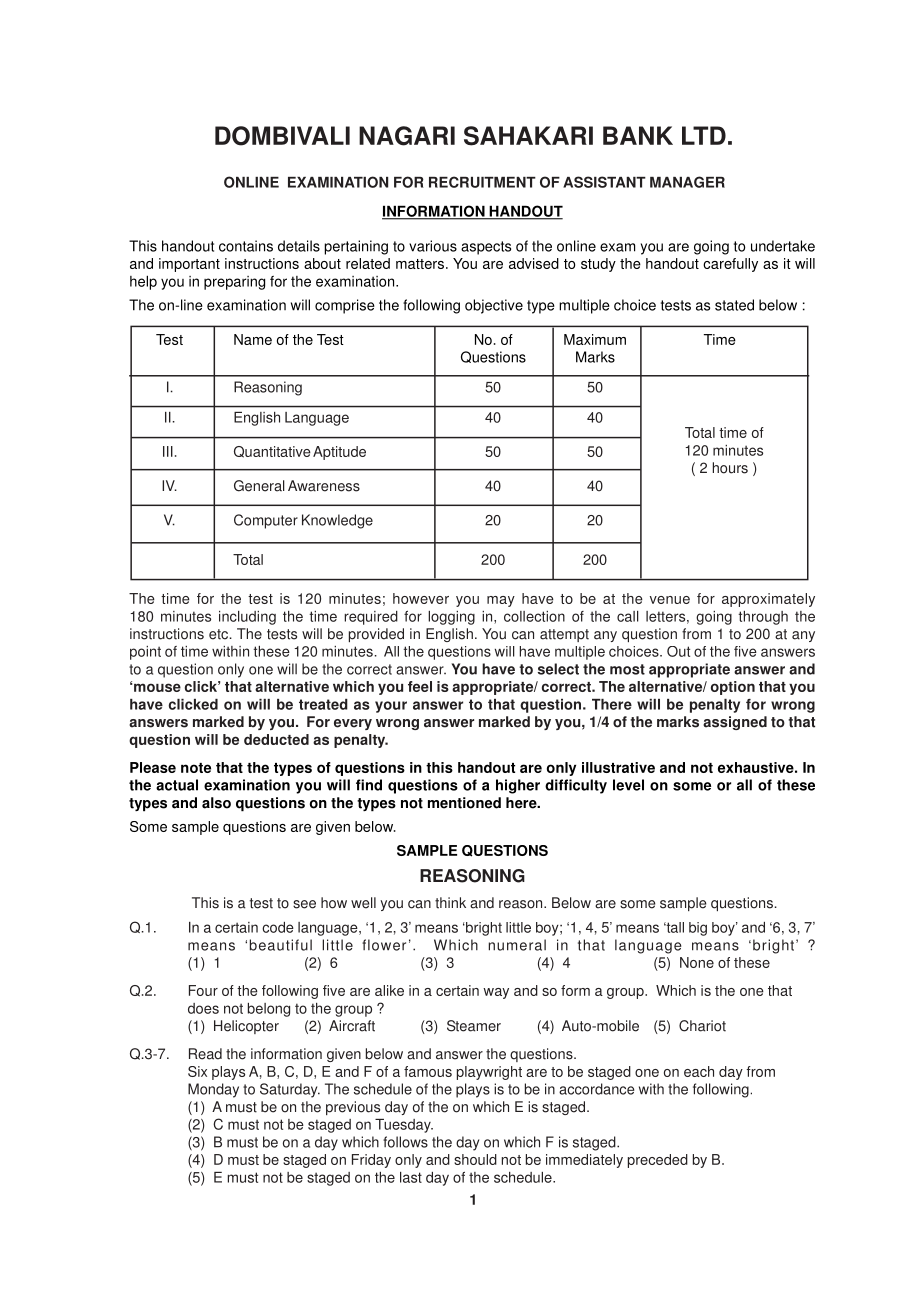  Describe the element at coordinates (220, 634) in the document. I see `etc` at that location.
